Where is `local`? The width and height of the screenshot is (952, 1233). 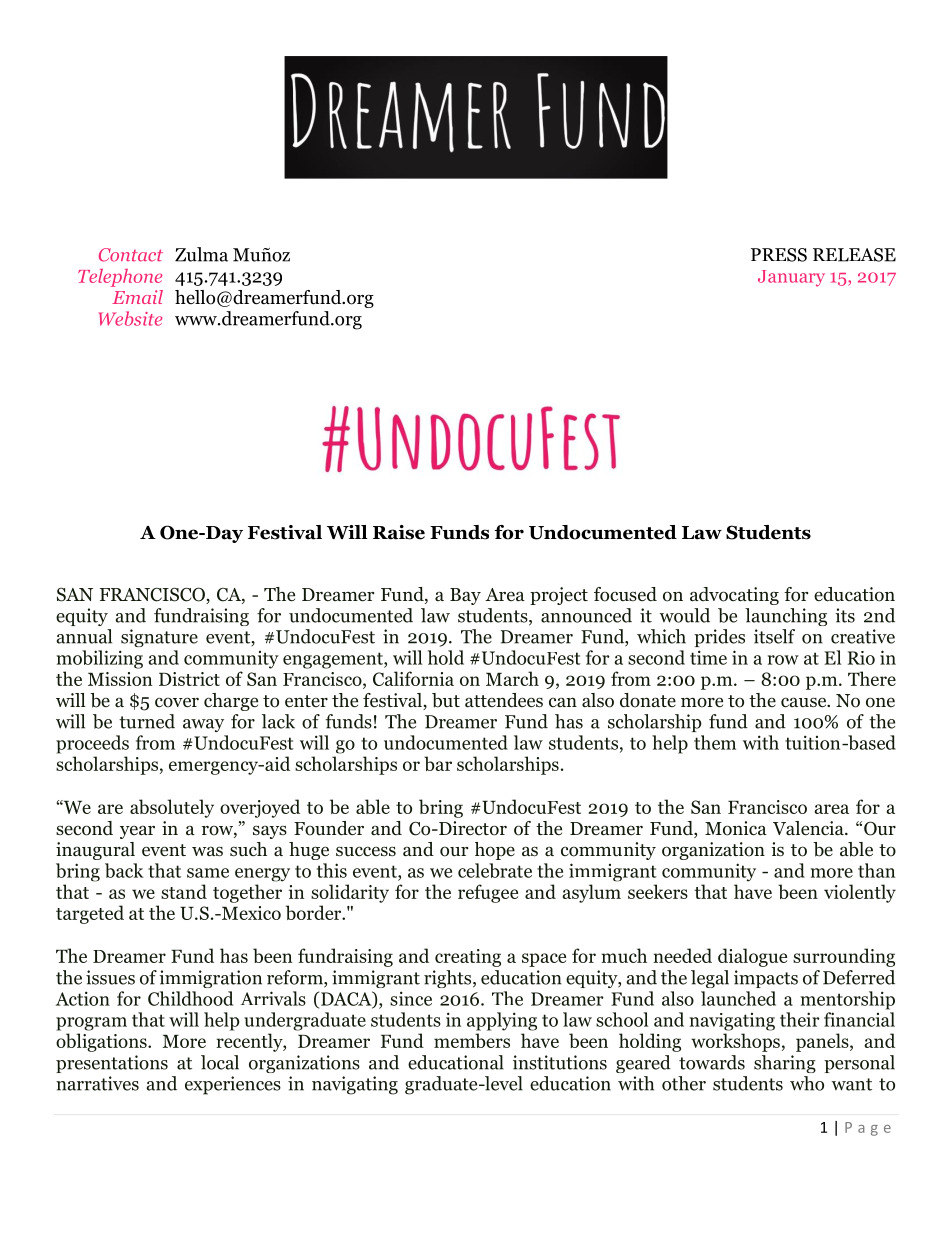
local is located at coordinates (220, 1062).
